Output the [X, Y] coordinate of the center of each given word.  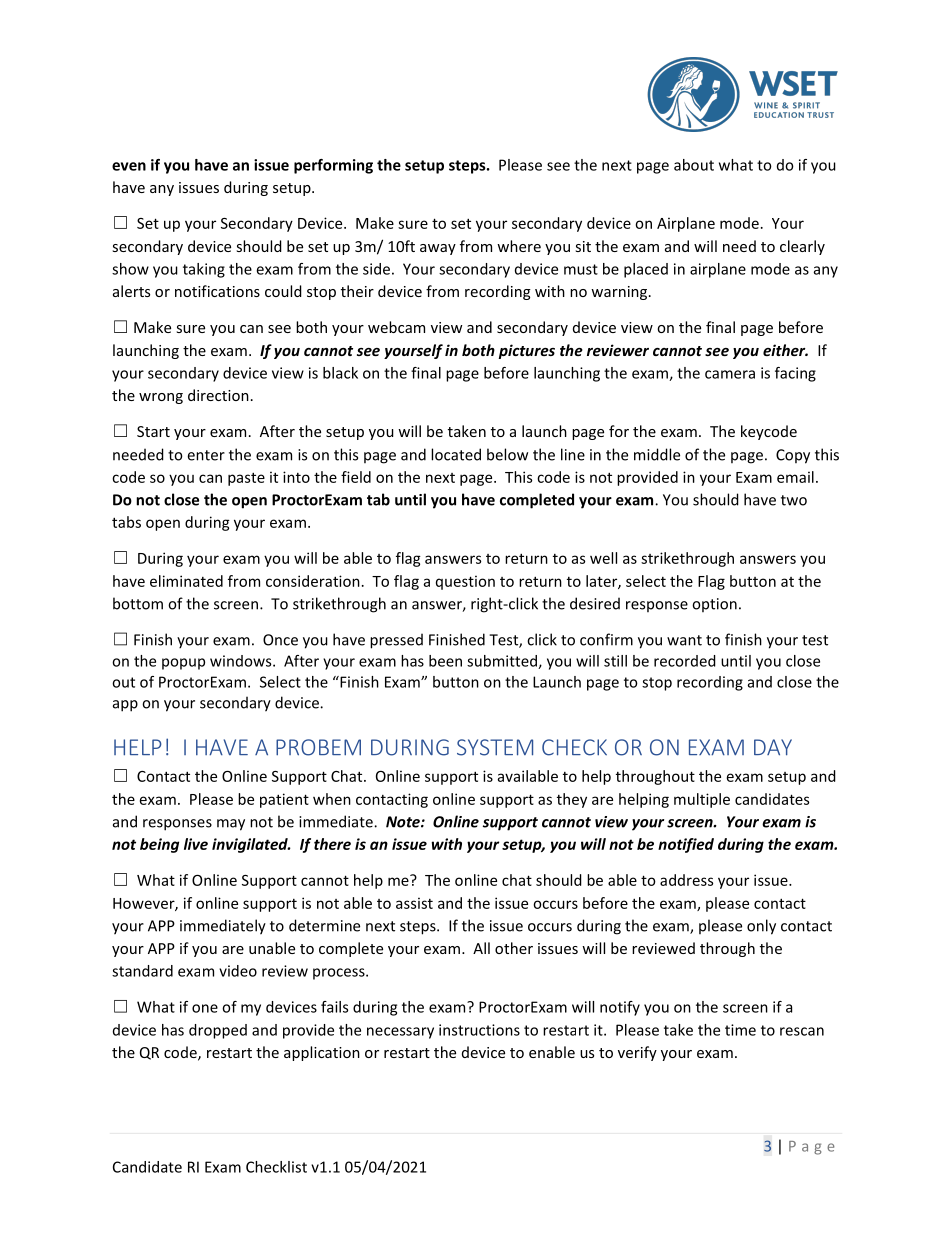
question [465, 582]
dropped [218, 1031]
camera [730, 374]
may [231, 825]
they [572, 800]
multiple [702, 800]
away [438, 249]
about [694, 165]
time [740, 1030]
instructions [479, 1030]
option [714, 605]
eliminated [186, 581]
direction [218, 395]
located [456, 454]
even [129, 166]
